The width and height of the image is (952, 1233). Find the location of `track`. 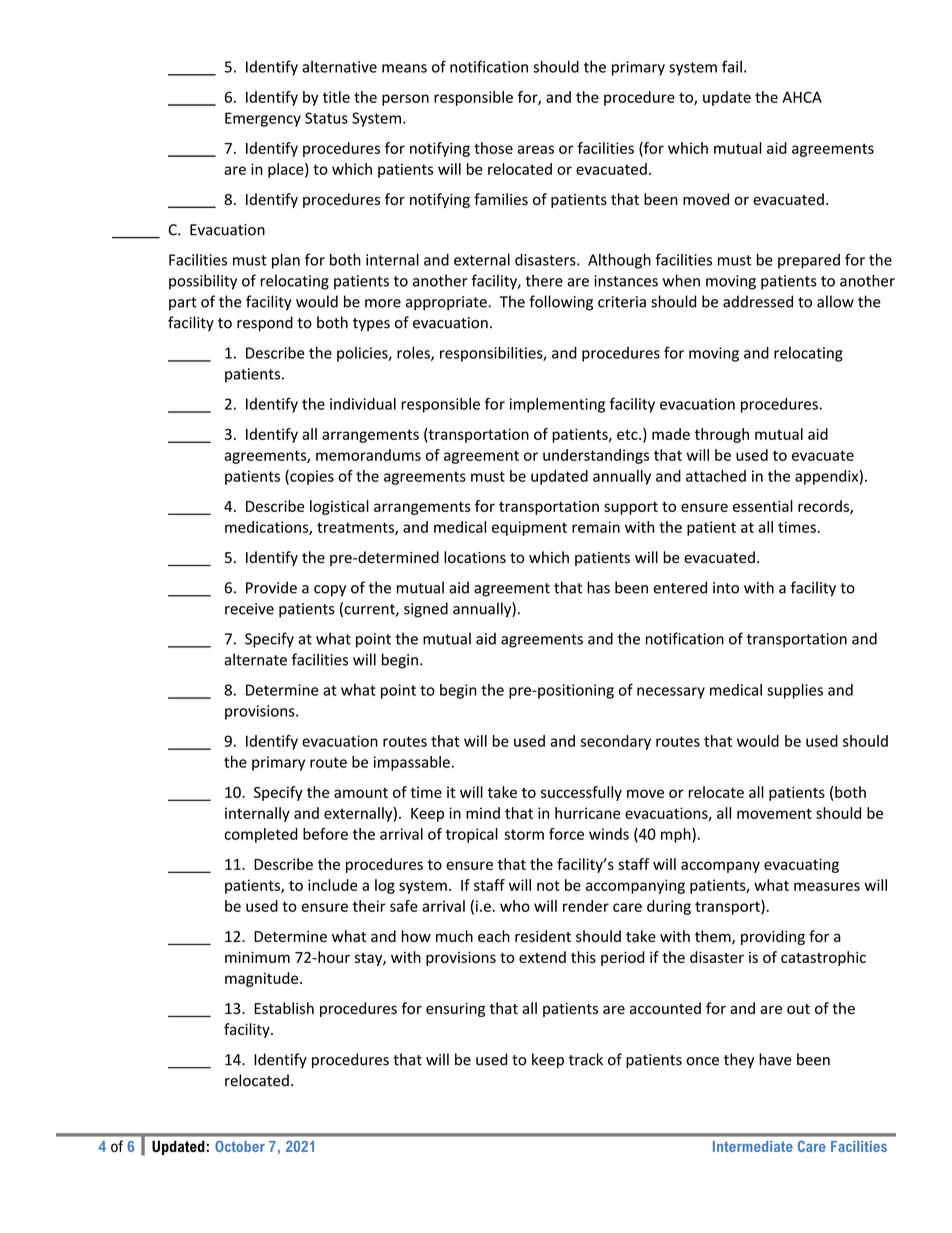

track is located at coordinates (586, 1059).
